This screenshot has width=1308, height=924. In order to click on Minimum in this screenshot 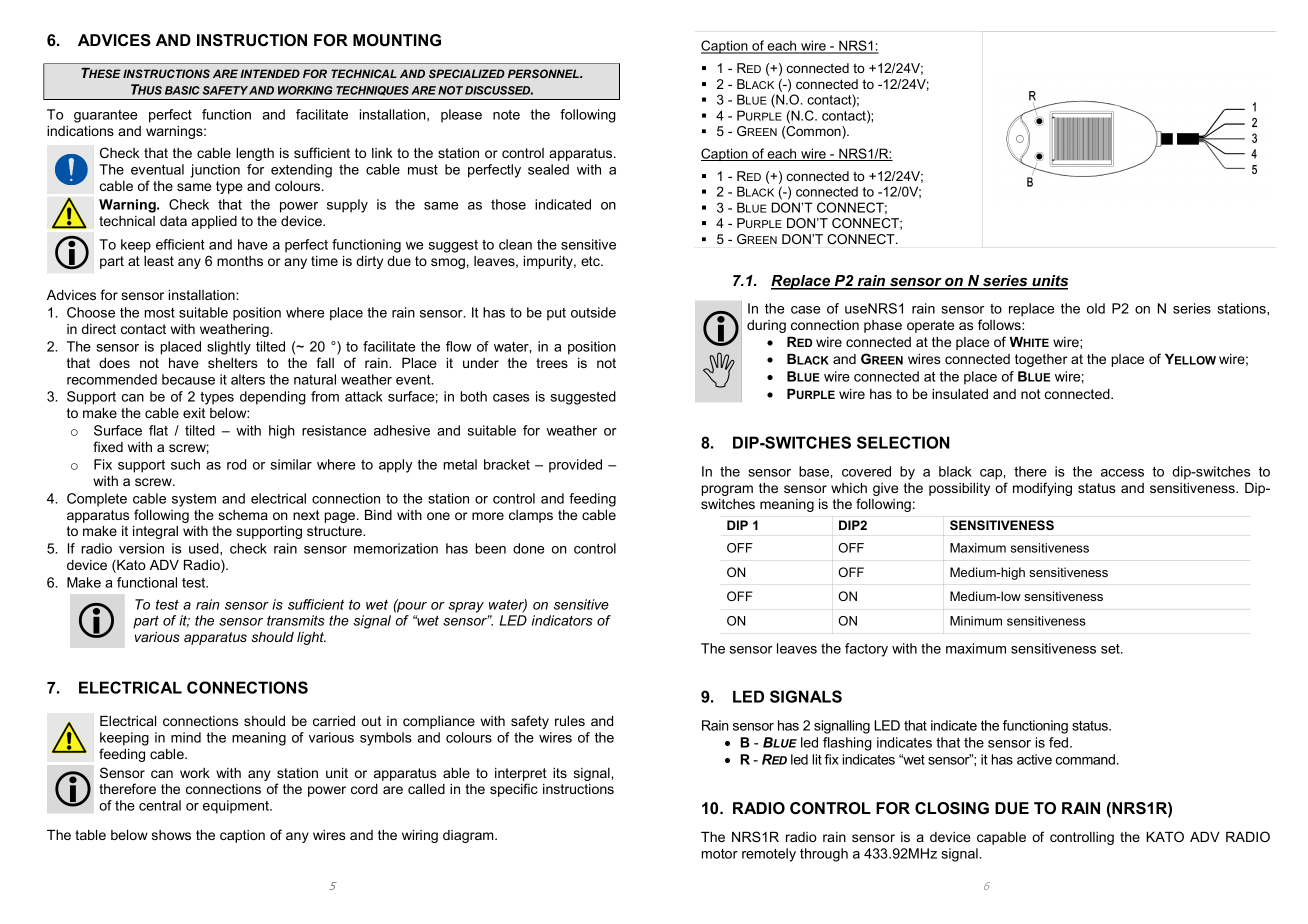, I will do `click(976, 621)`.
